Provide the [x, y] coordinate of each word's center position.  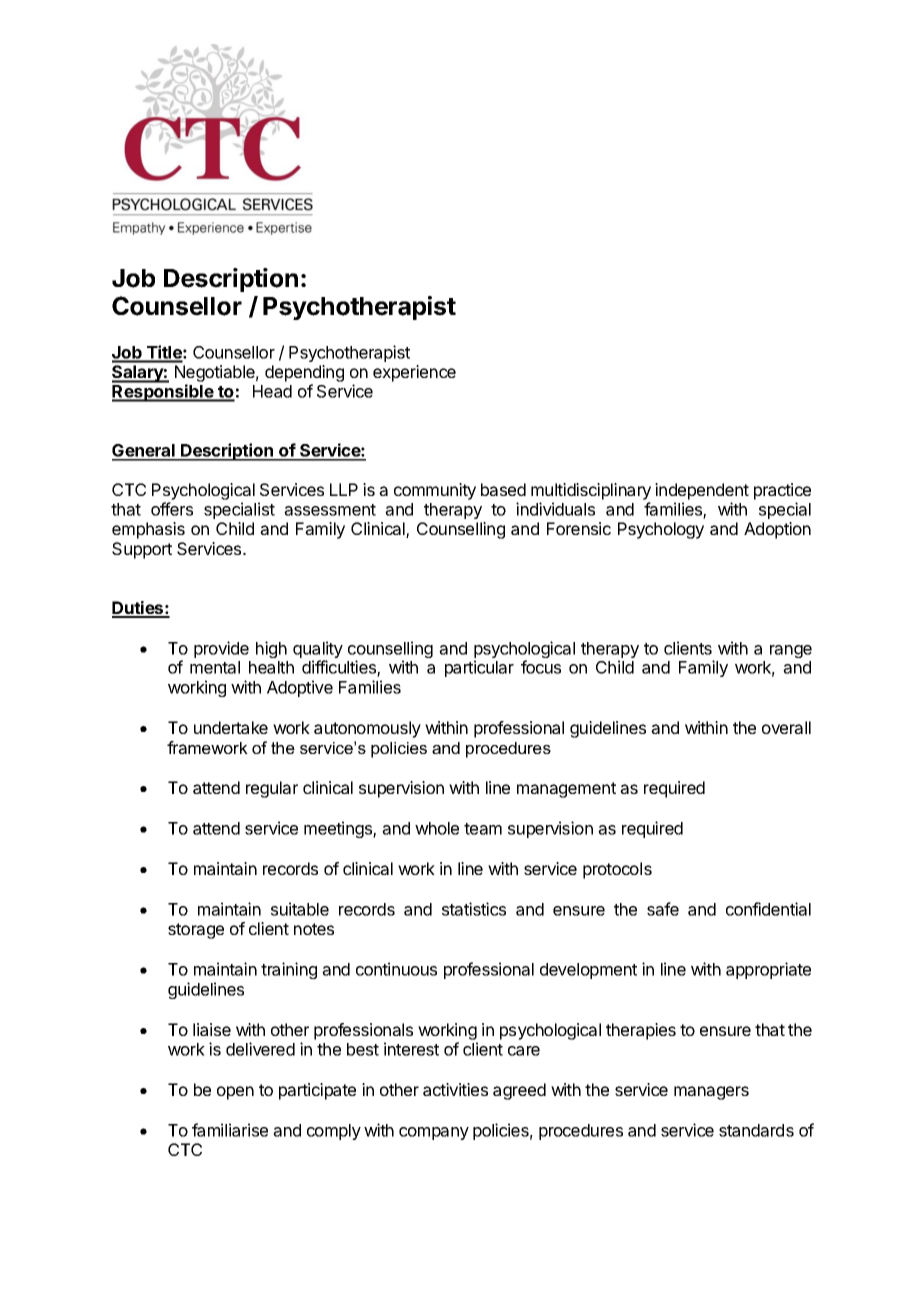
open [235, 1093]
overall [786, 727]
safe [663, 909]
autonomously [367, 729]
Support [142, 550]
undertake [231, 727]
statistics [474, 909]
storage [196, 931]
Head [272, 391]
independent [702, 491]
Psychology [661, 530]
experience [414, 373]
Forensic [579, 528]
